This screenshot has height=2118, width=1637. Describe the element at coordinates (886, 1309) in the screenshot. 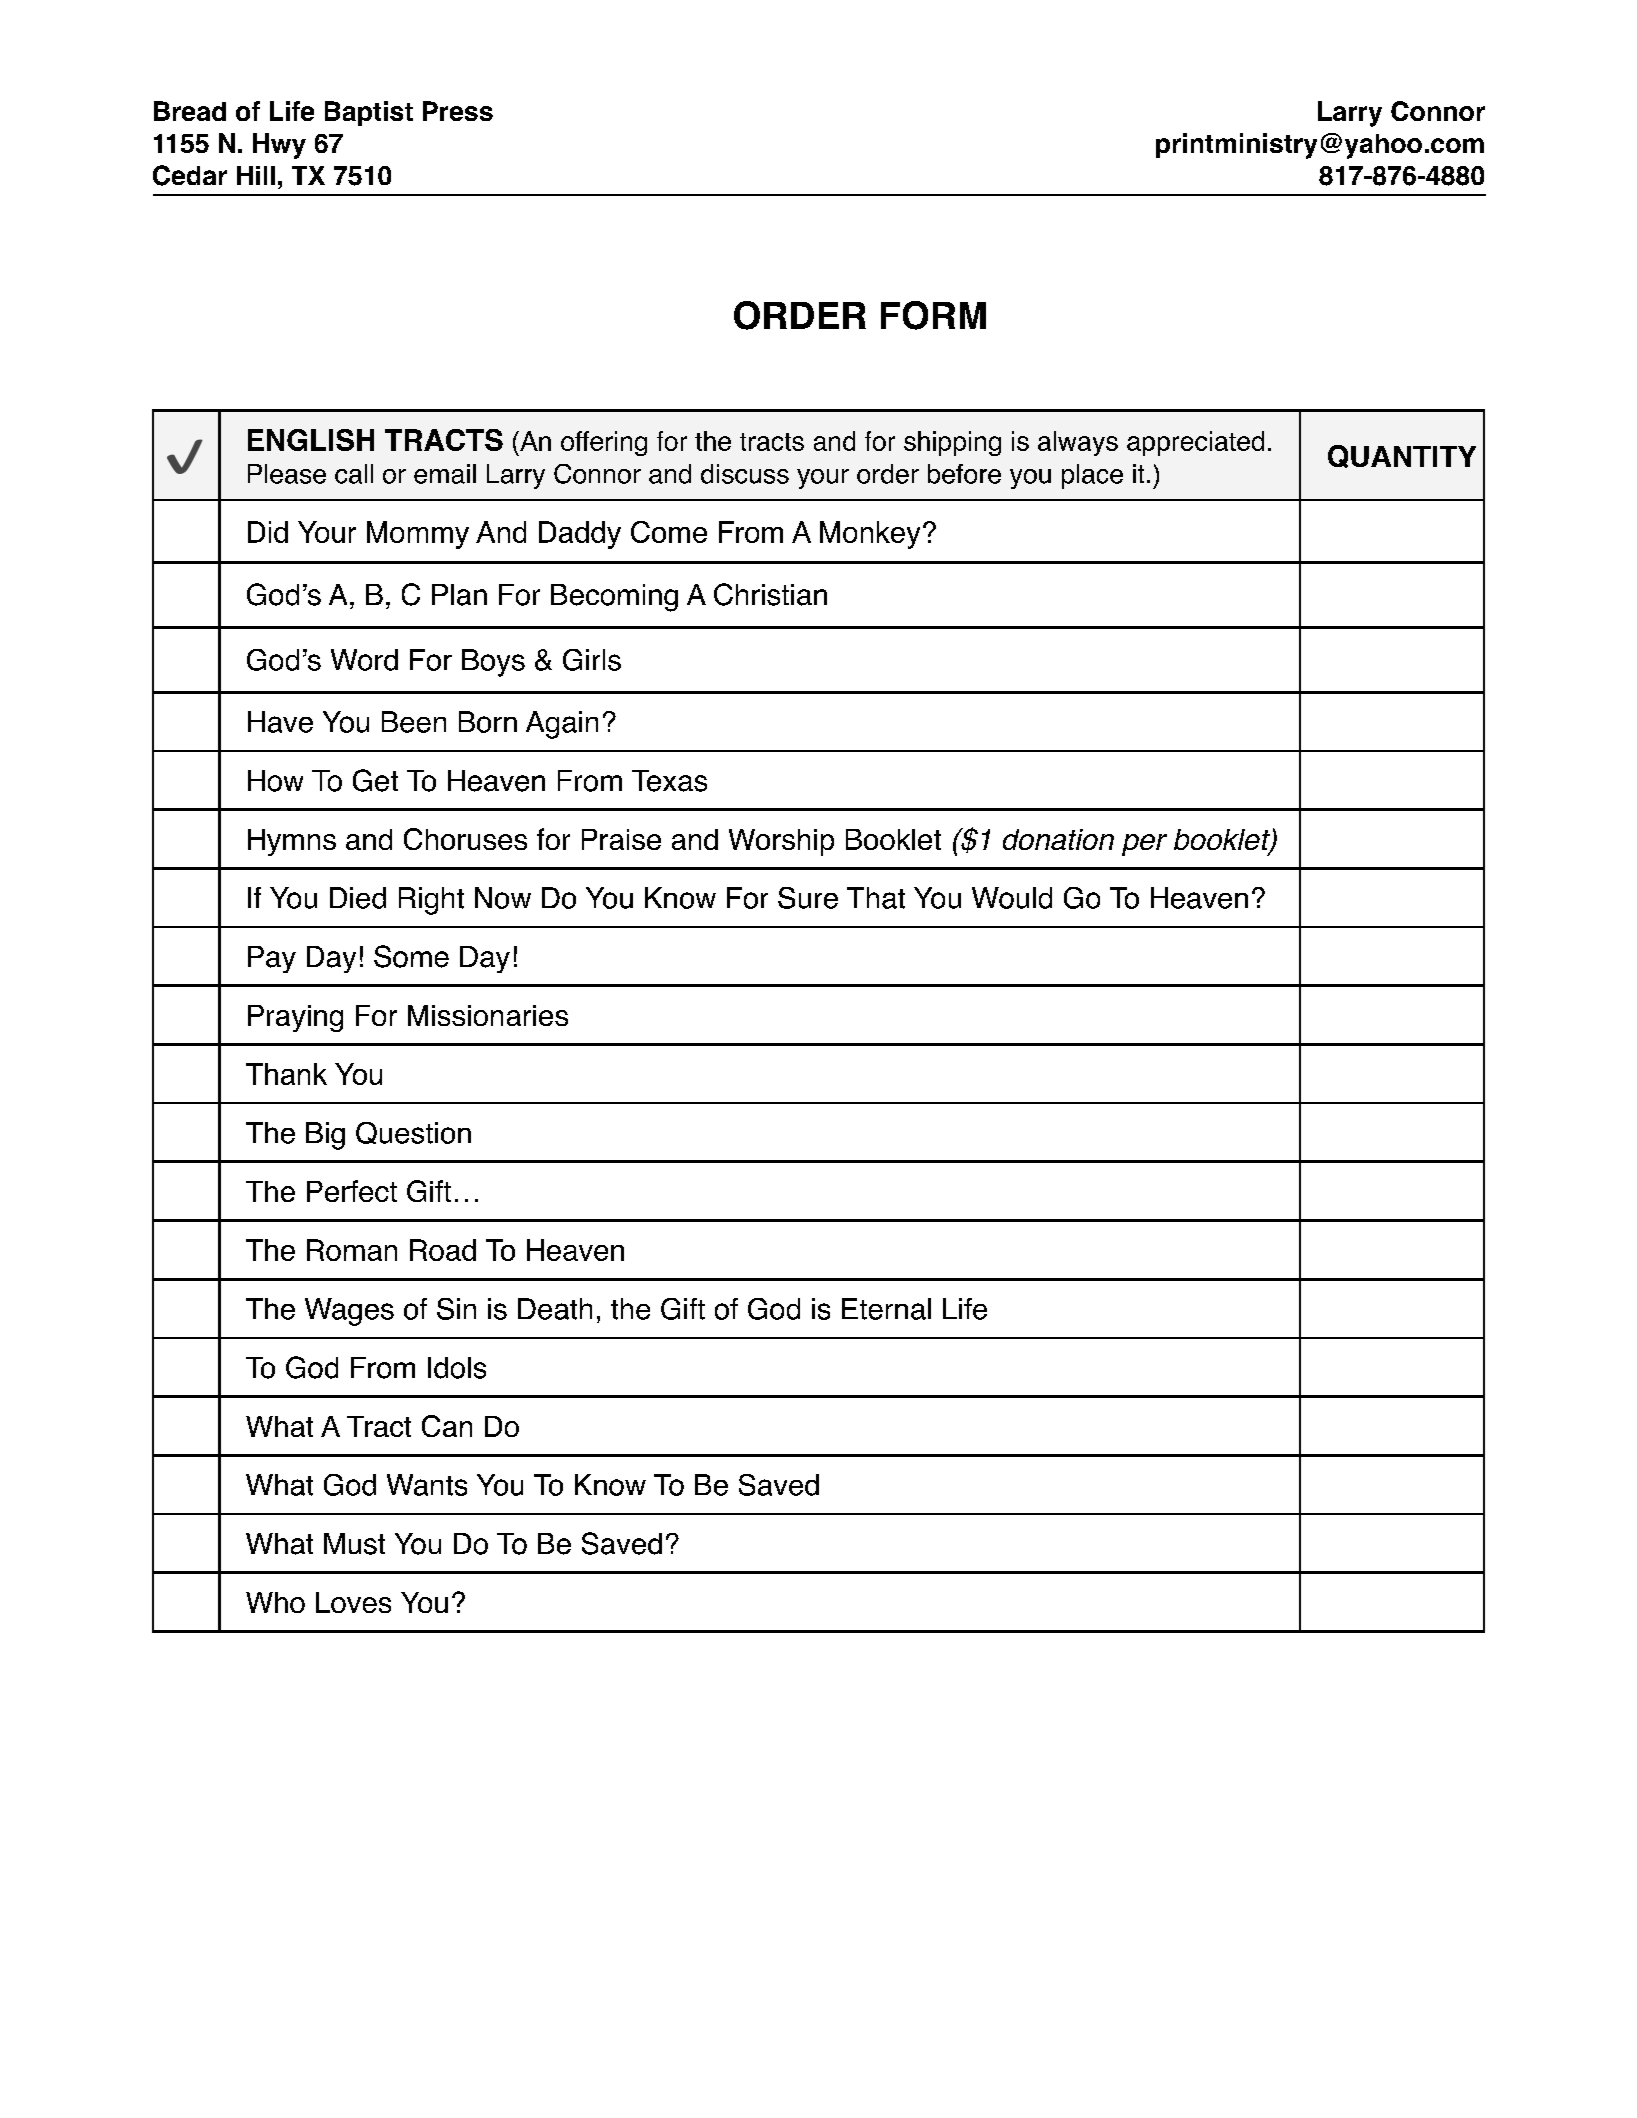

I see `Eternal` at that location.
